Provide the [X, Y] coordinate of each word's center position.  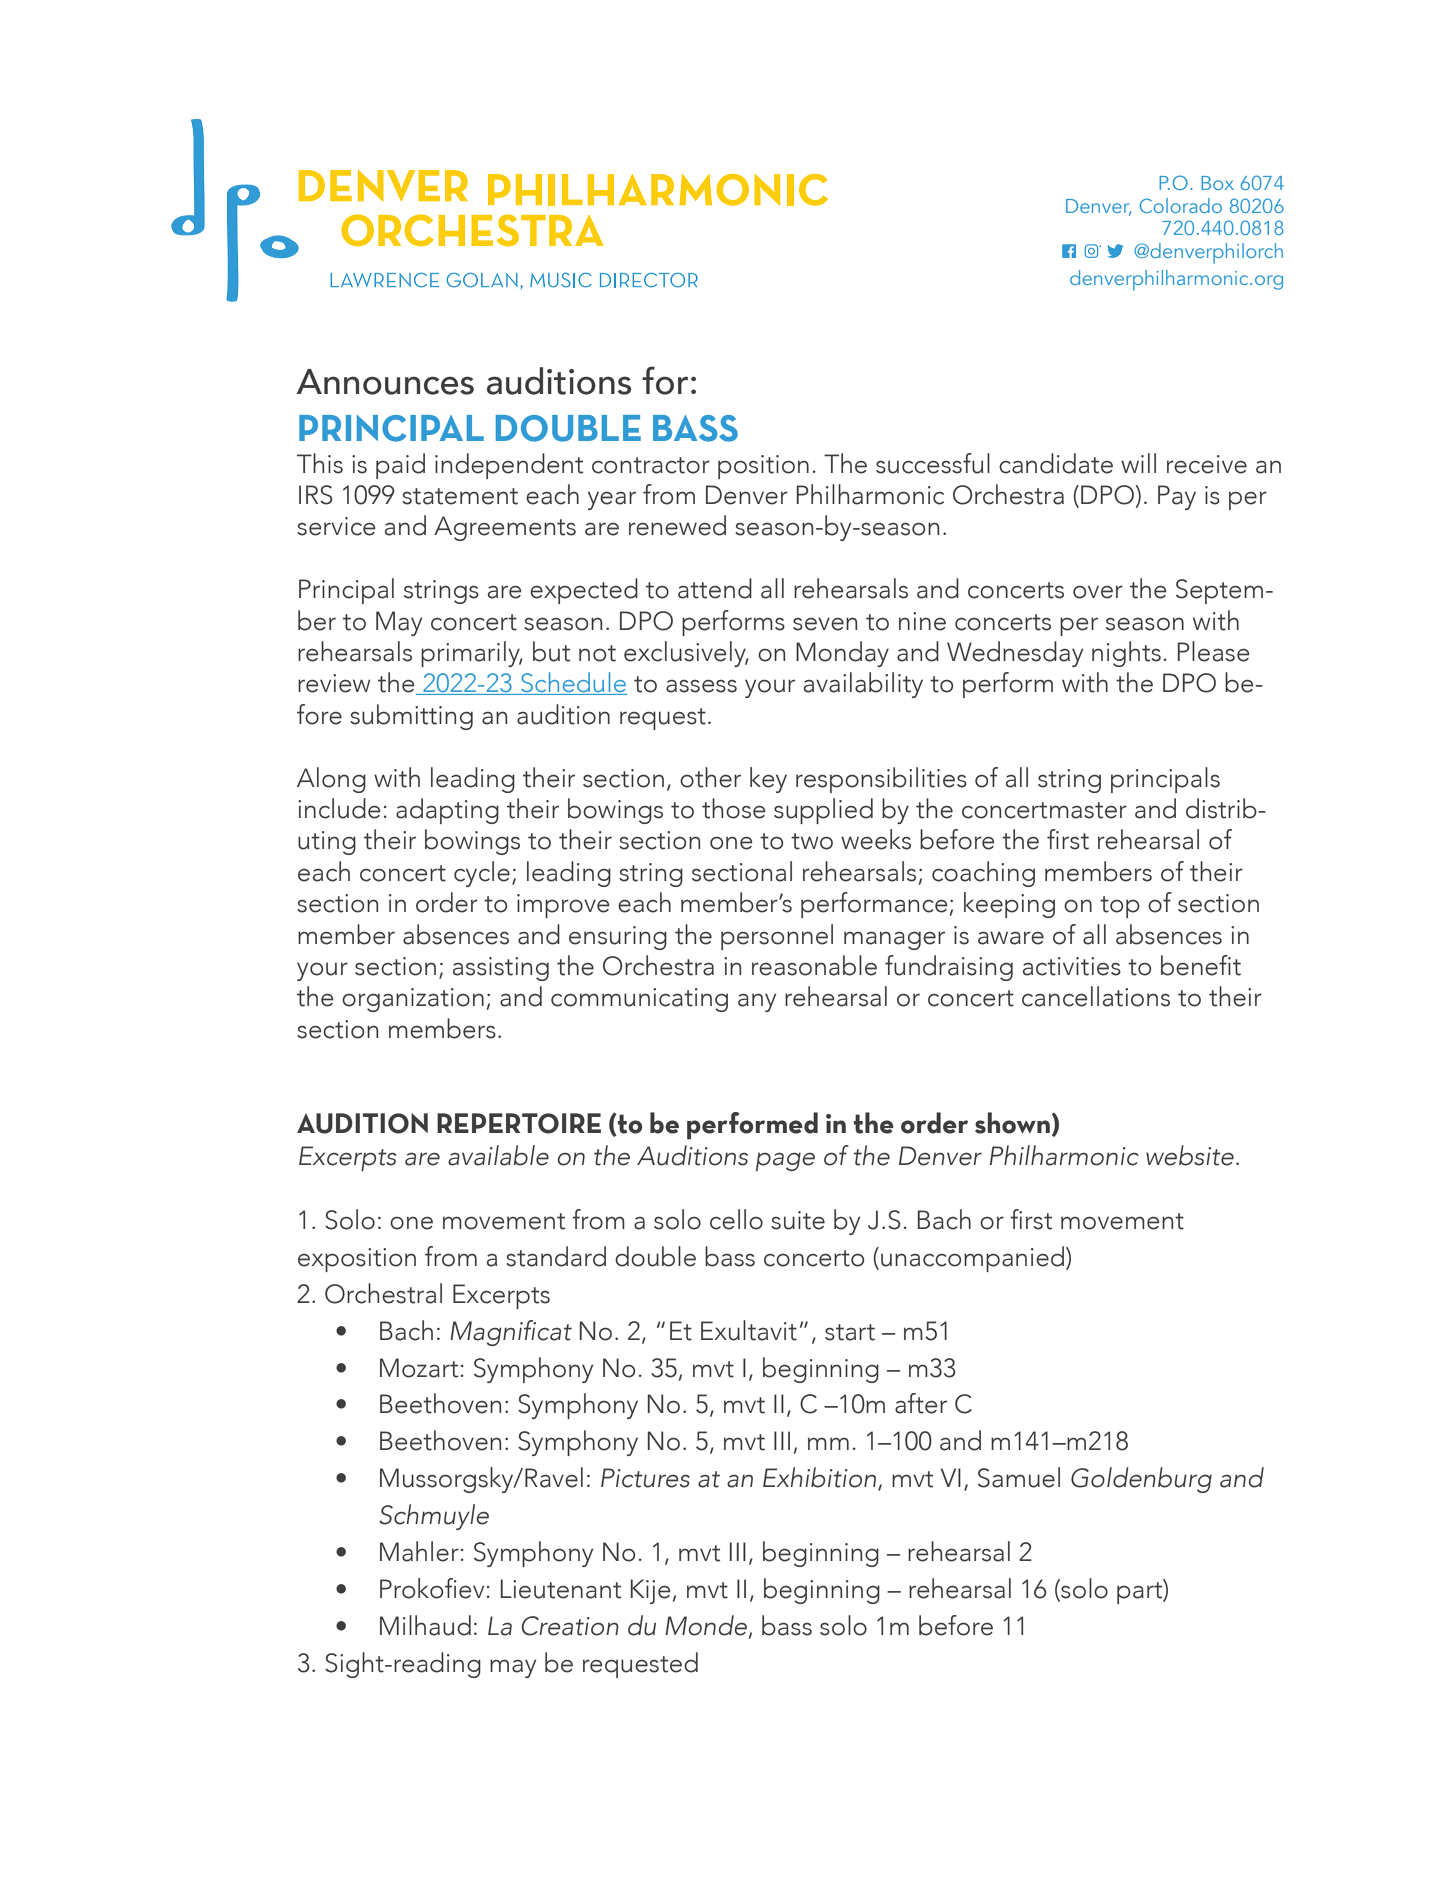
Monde [707, 1626]
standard [556, 1256]
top [1120, 907]
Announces [385, 382]
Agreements [505, 528]
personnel [777, 937]
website [1190, 1155]
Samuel [1019, 1477]
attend [715, 588]
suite [798, 1220]
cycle [482, 874]
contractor [651, 465]
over [1098, 592]
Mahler [419, 1551]
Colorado [1181, 205]
